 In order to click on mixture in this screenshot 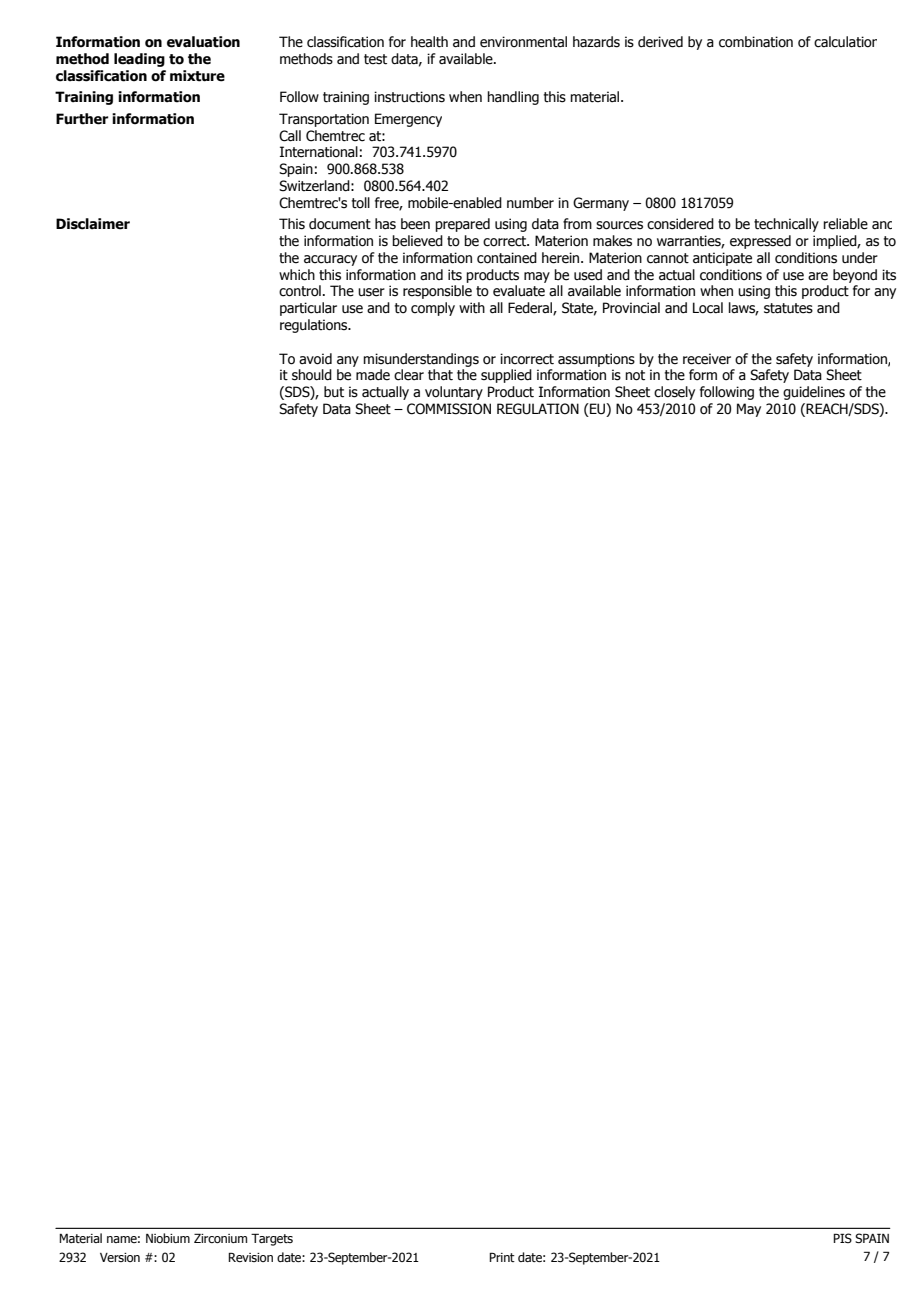, I will do `click(197, 76)`.
